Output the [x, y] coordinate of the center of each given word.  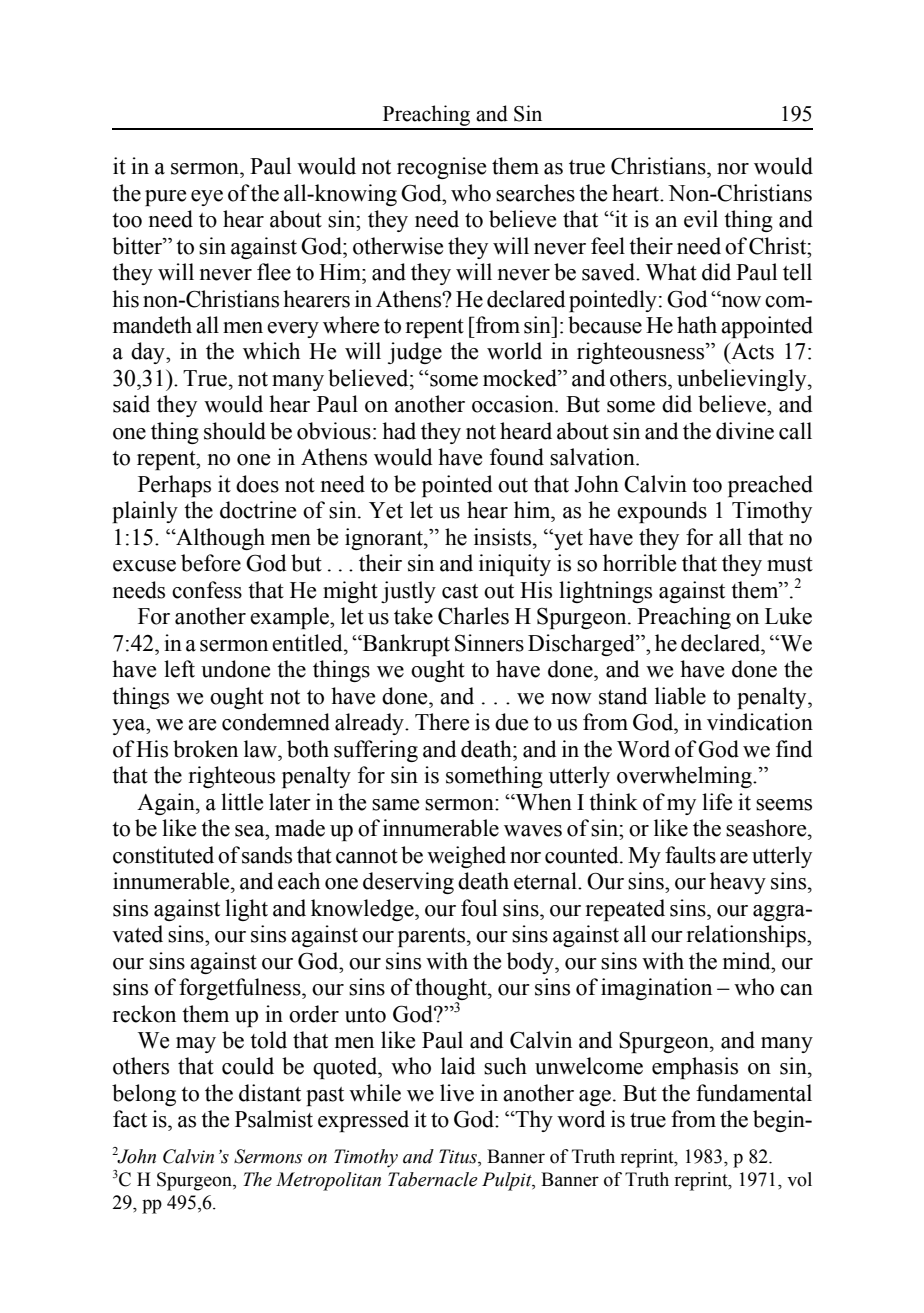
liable [680, 696]
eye [207, 198]
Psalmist [274, 1119]
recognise [441, 168]
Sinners [489, 643]
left [179, 669]
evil [701, 219]
